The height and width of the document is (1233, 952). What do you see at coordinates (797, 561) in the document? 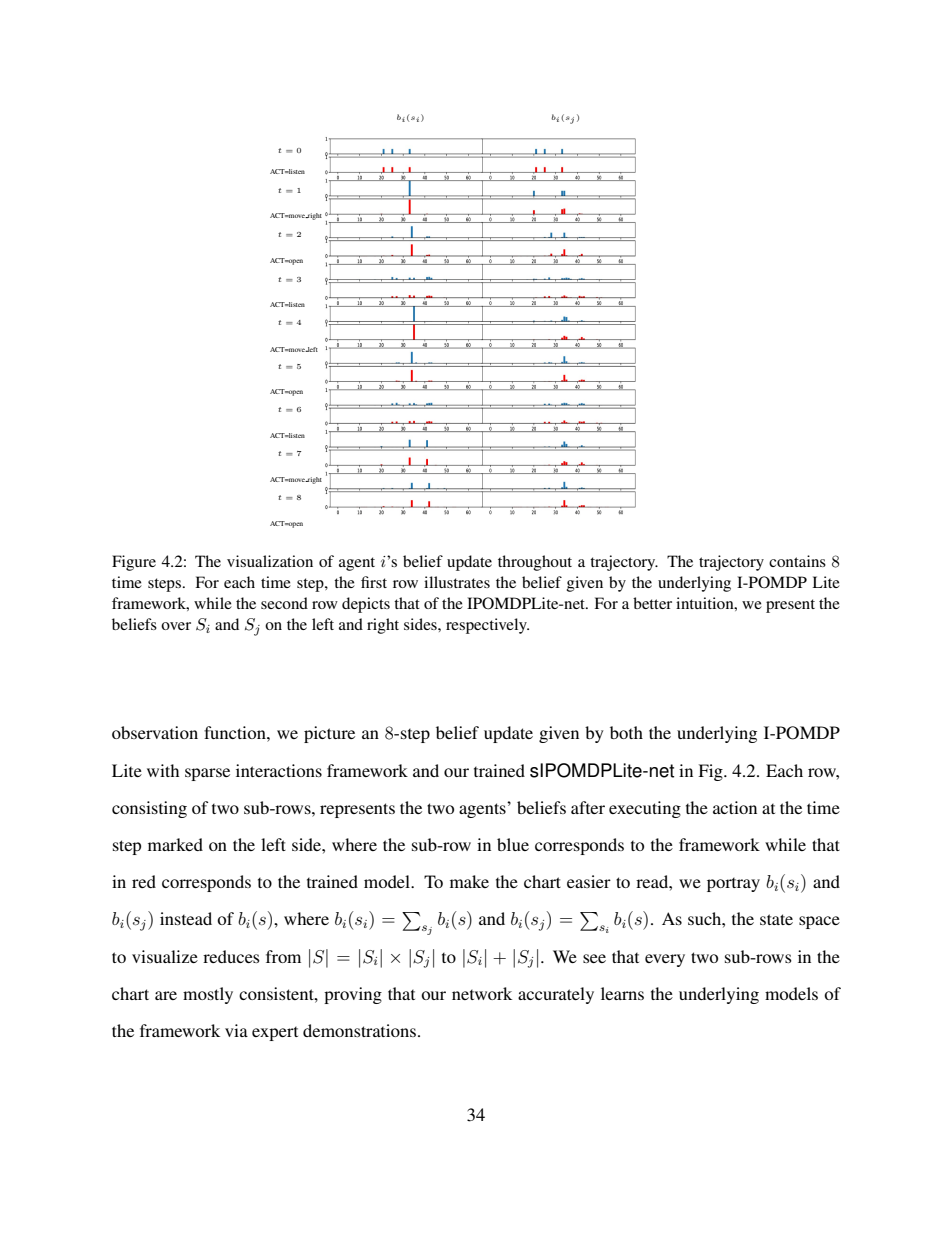
I see `contains` at bounding box center [797, 561].
